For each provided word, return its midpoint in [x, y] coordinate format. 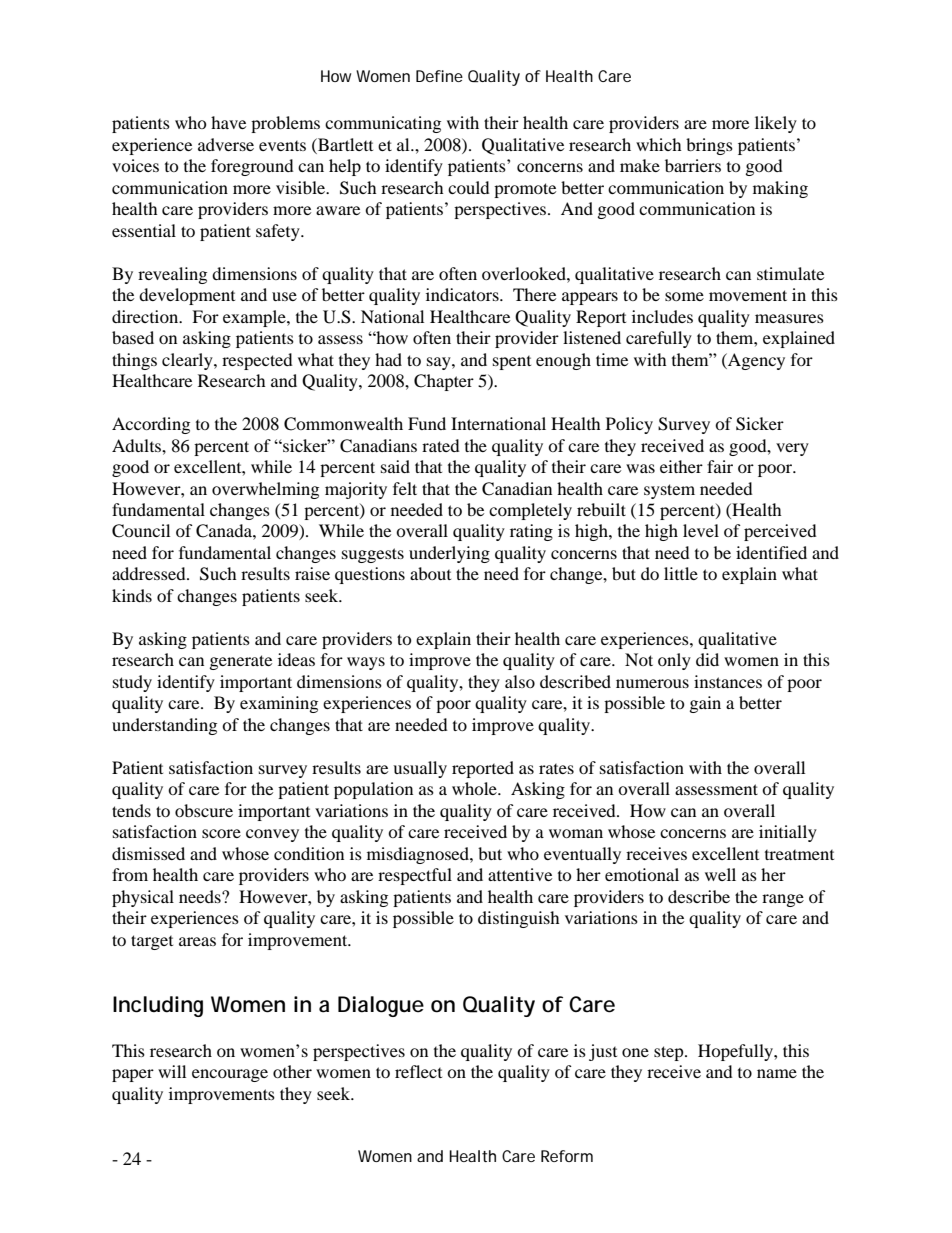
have [228, 122]
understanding [164, 726]
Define [439, 76]
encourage [230, 1075]
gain [705, 704]
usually [420, 769]
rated [441, 445]
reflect [418, 1071]
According [151, 425]
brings [709, 146]
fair [720, 466]
